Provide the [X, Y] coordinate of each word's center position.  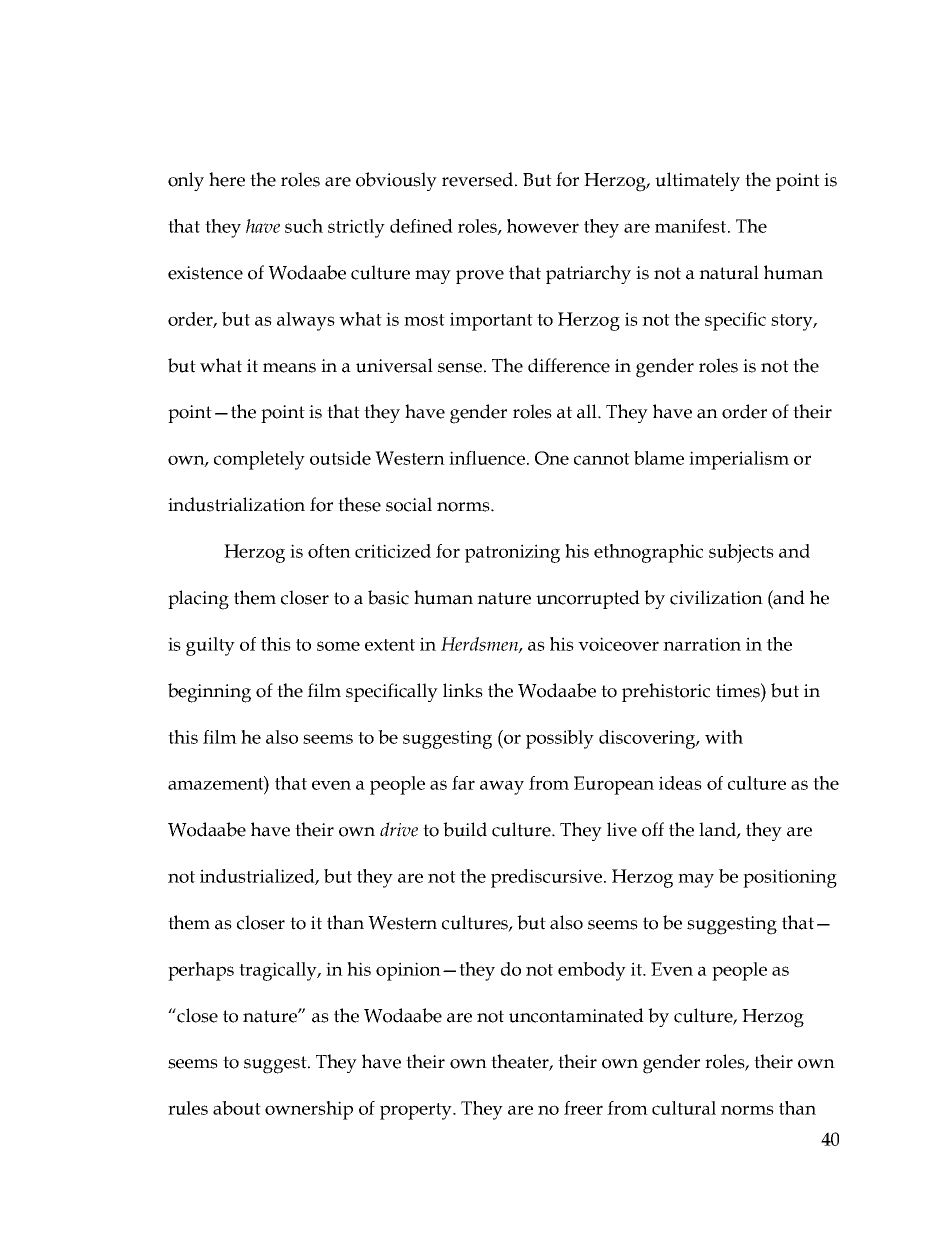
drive [399, 829]
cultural [684, 1108]
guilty [210, 646]
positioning [790, 878]
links [463, 690]
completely [259, 460]
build [465, 829]
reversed [477, 179]
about [237, 1108]
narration [702, 644]
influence [488, 458]
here [227, 179]
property [417, 1111]
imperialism [739, 460]
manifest [692, 226]
